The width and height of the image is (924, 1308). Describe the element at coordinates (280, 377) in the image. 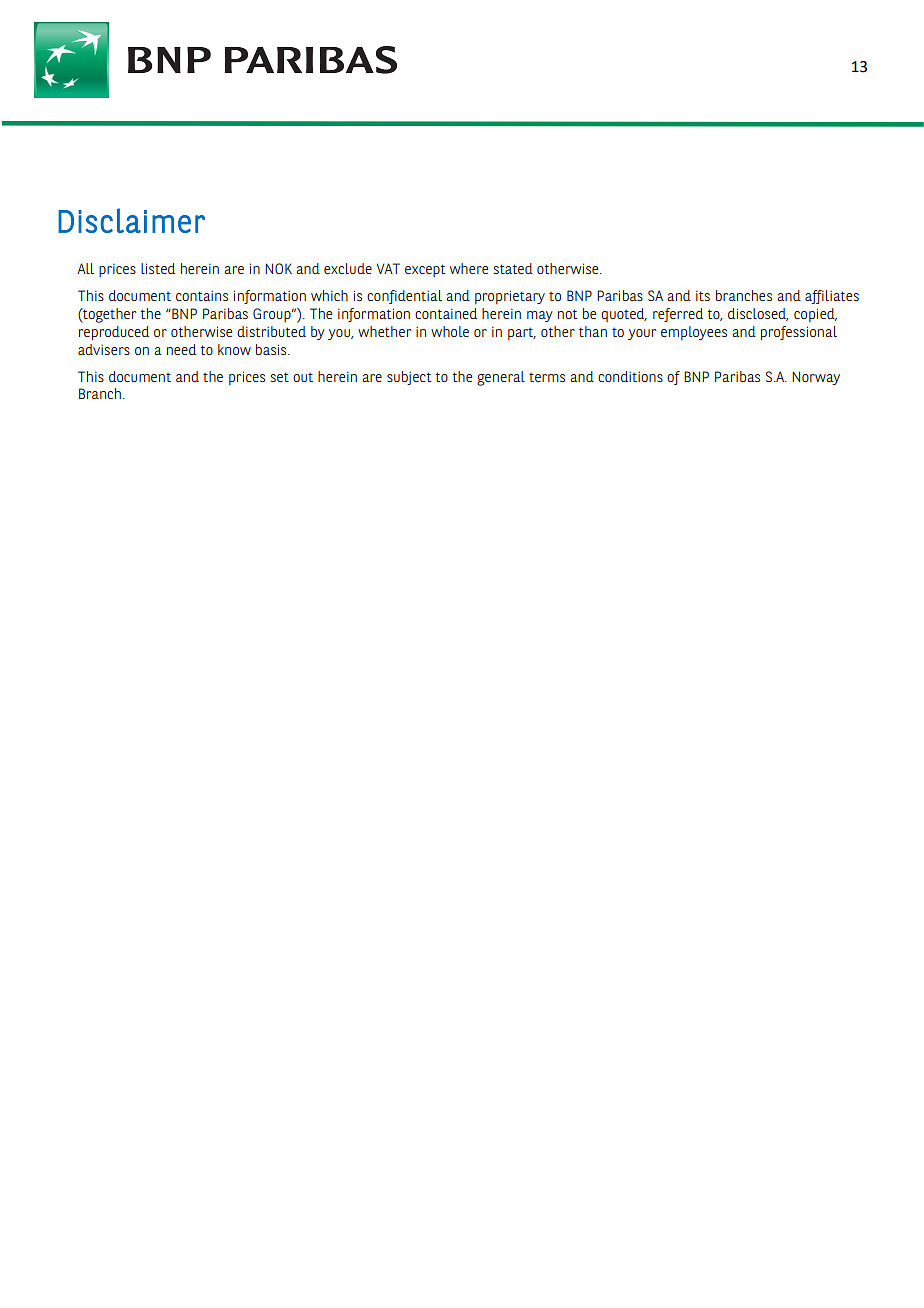

I see `set` at that location.
